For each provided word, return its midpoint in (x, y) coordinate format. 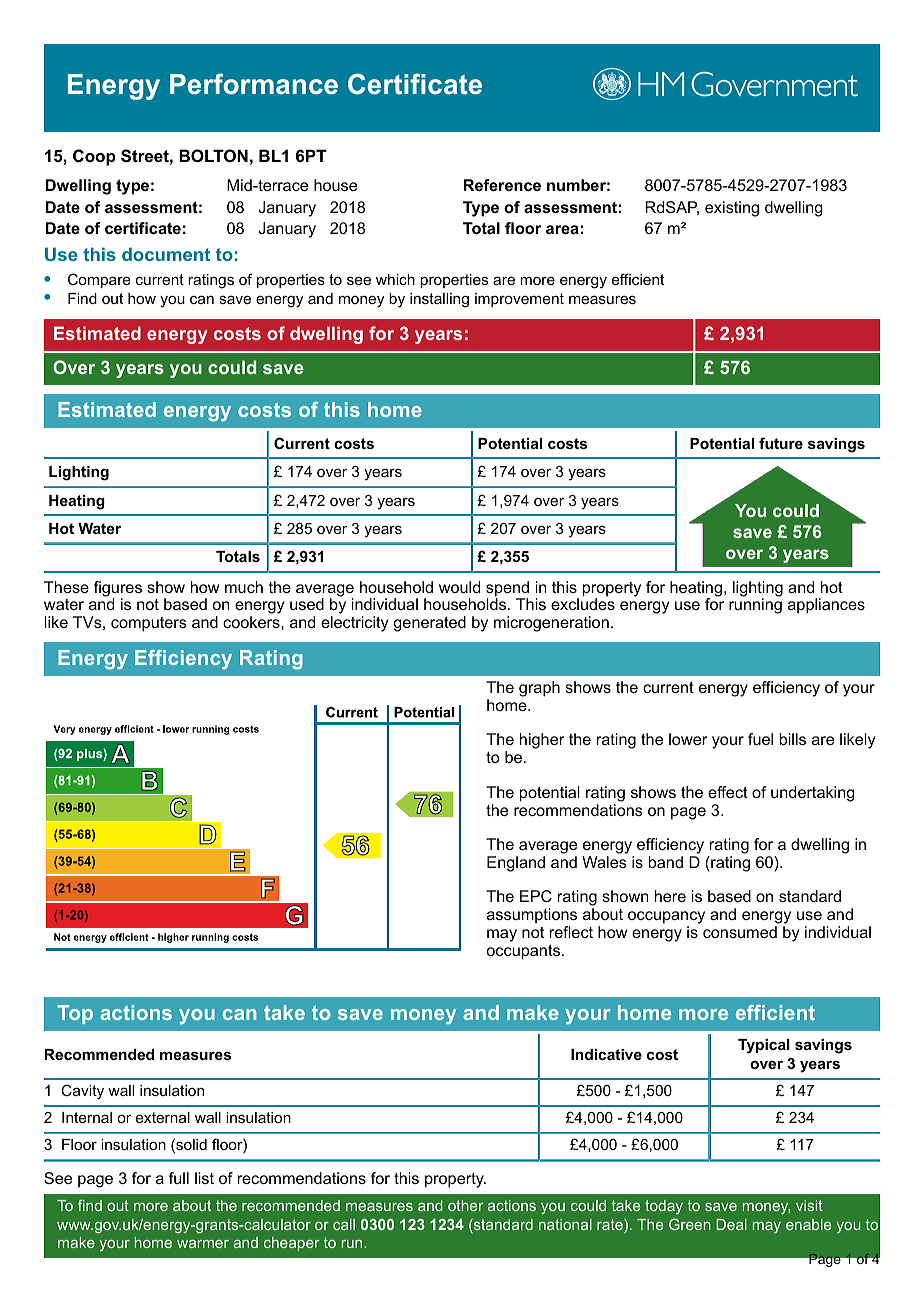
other (465, 1205)
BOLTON (213, 155)
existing (732, 209)
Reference (502, 185)
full (179, 1178)
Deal (731, 1224)
